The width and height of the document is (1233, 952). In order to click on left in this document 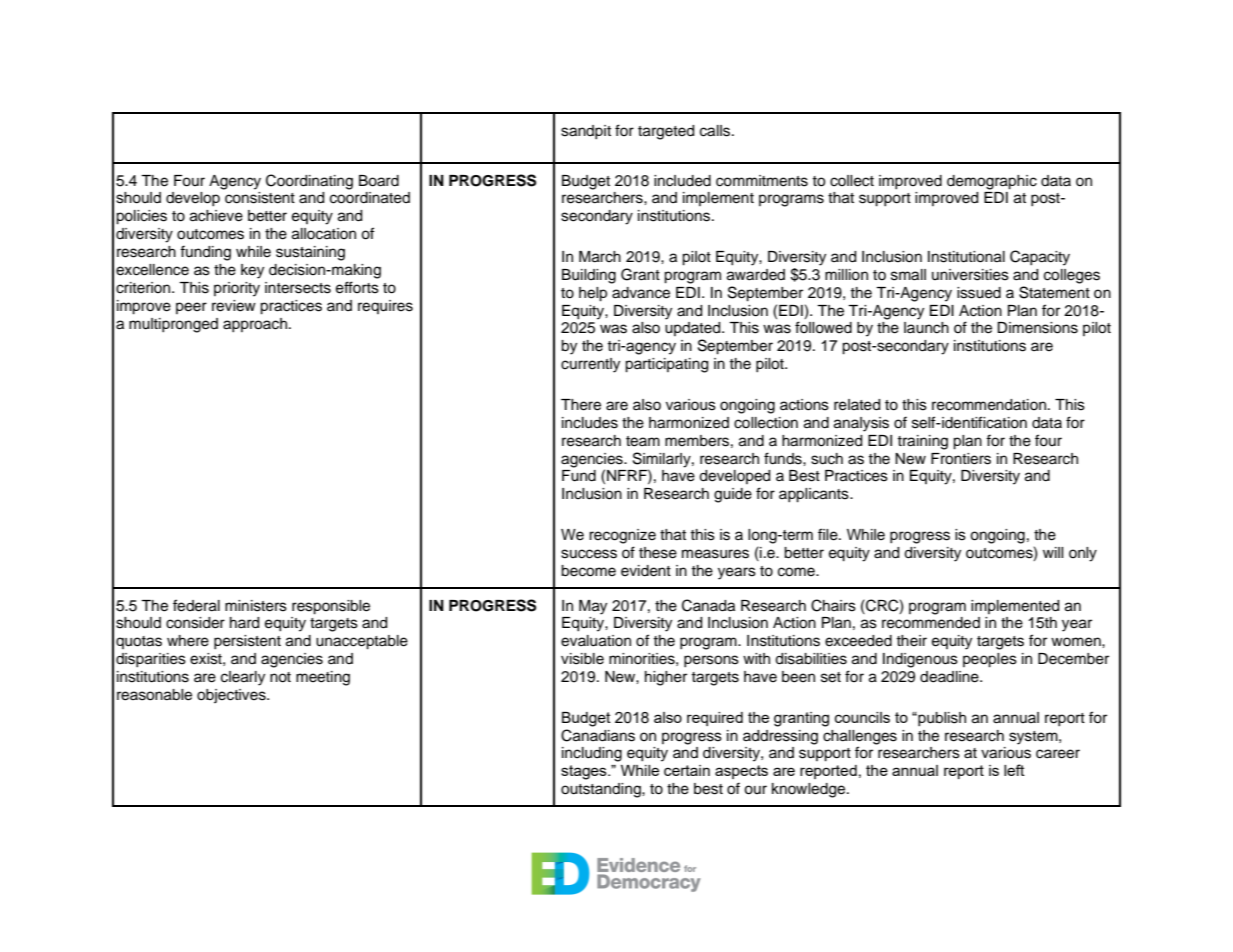, I will do `click(1014, 770)`.
